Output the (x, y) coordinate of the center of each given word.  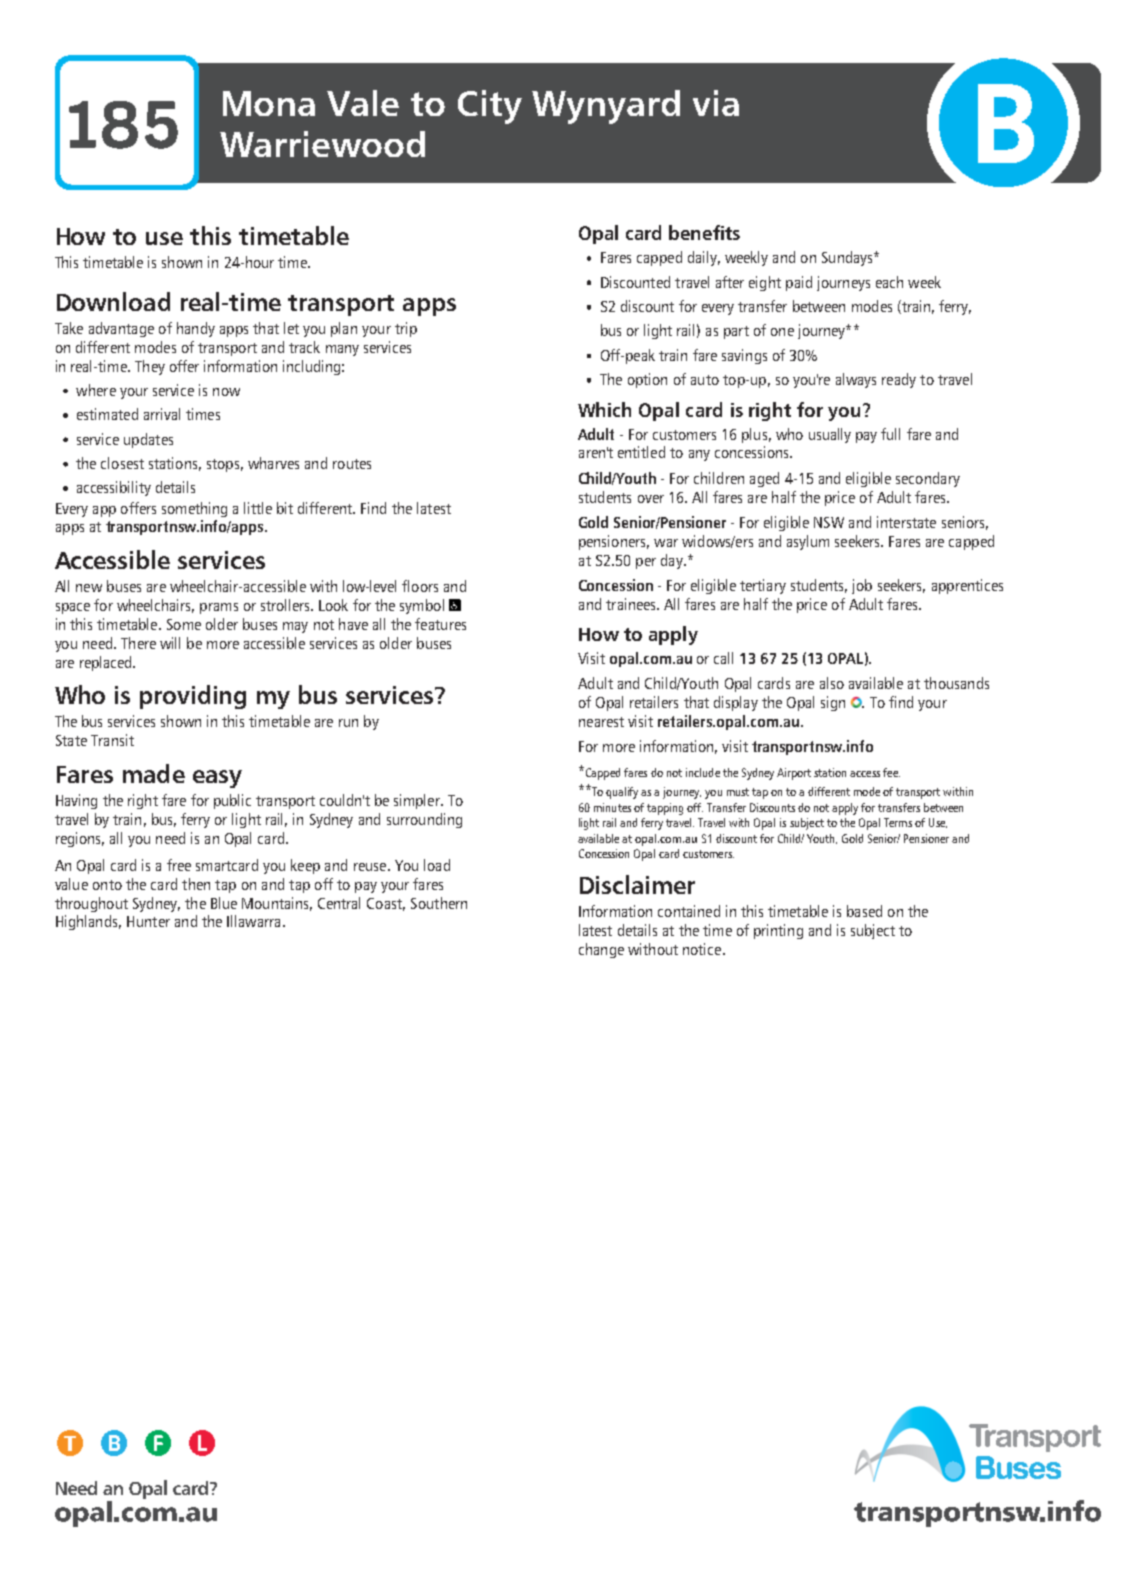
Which (604, 409)
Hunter (148, 921)
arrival (162, 414)
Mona (269, 103)
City (490, 107)
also (832, 683)
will (170, 643)
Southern (439, 903)
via (716, 103)
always (856, 380)
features (440, 624)
